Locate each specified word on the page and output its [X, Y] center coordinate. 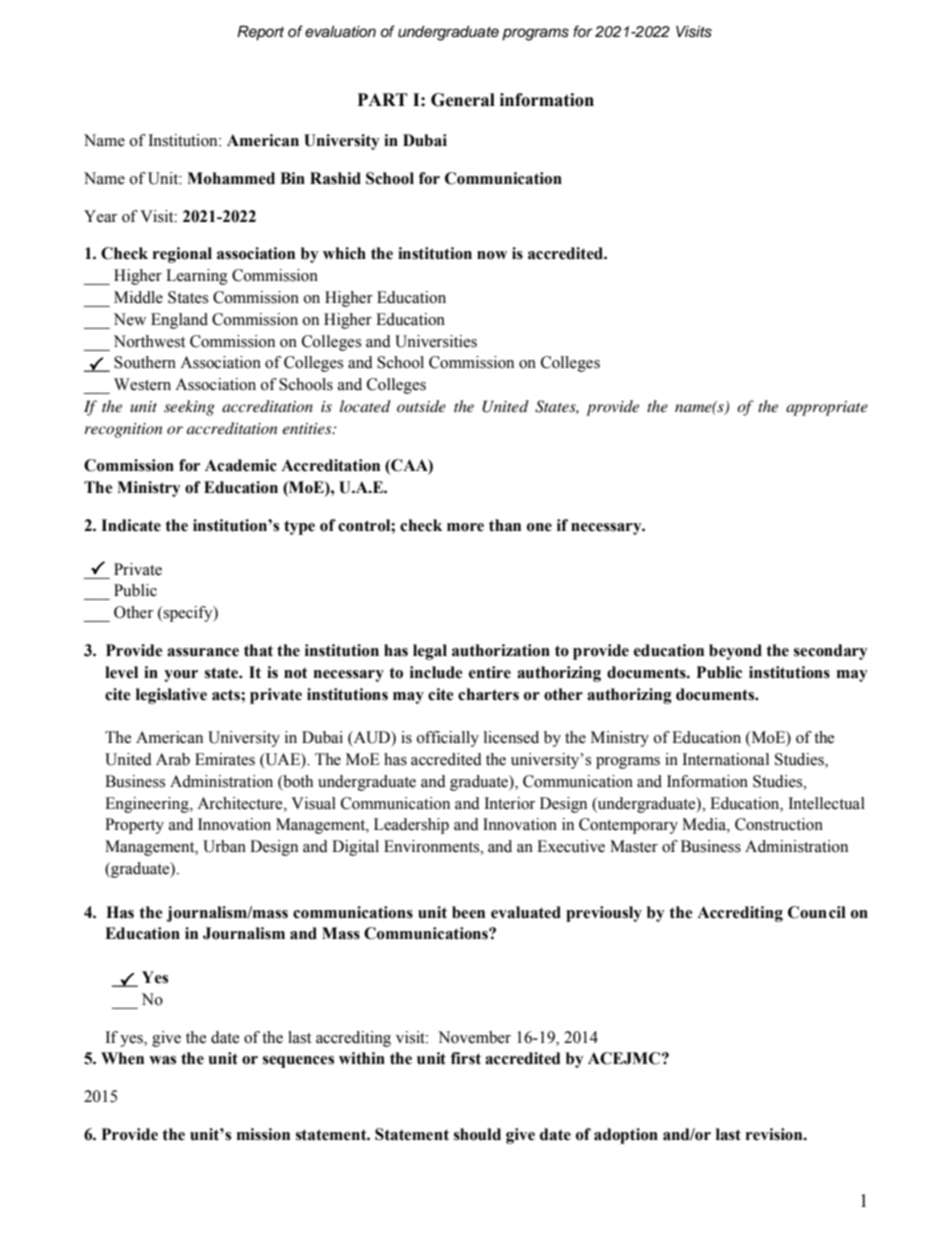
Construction [779, 824]
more [465, 527]
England [179, 321]
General [463, 100]
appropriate [827, 408]
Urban [224, 846]
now [492, 255]
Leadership [411, 826]
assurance [203, 652]
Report [260, 33]
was [162, 1060]
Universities [436, 341]
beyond [735, 652]
